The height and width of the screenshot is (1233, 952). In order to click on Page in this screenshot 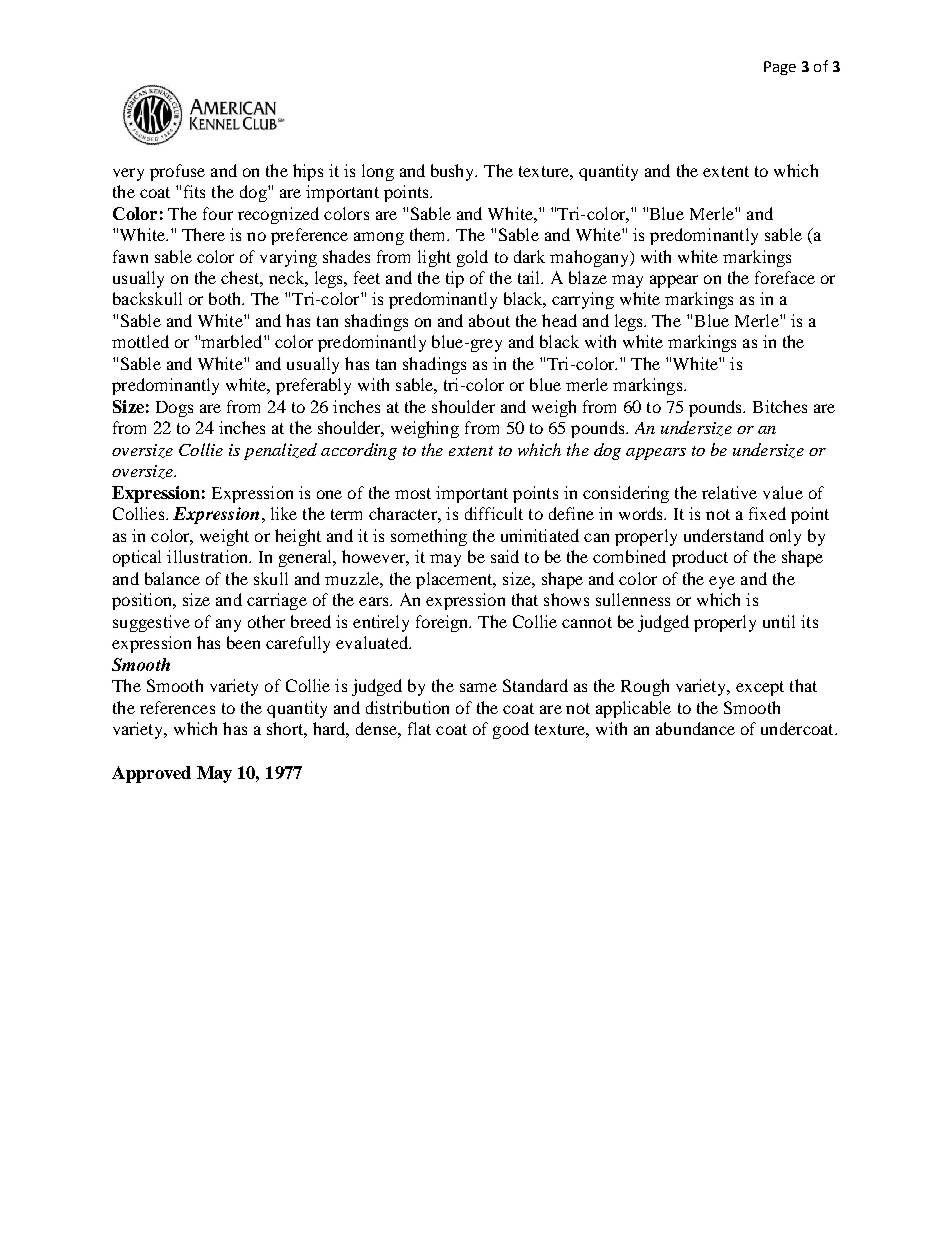, I will do `click(780, 68)`.
